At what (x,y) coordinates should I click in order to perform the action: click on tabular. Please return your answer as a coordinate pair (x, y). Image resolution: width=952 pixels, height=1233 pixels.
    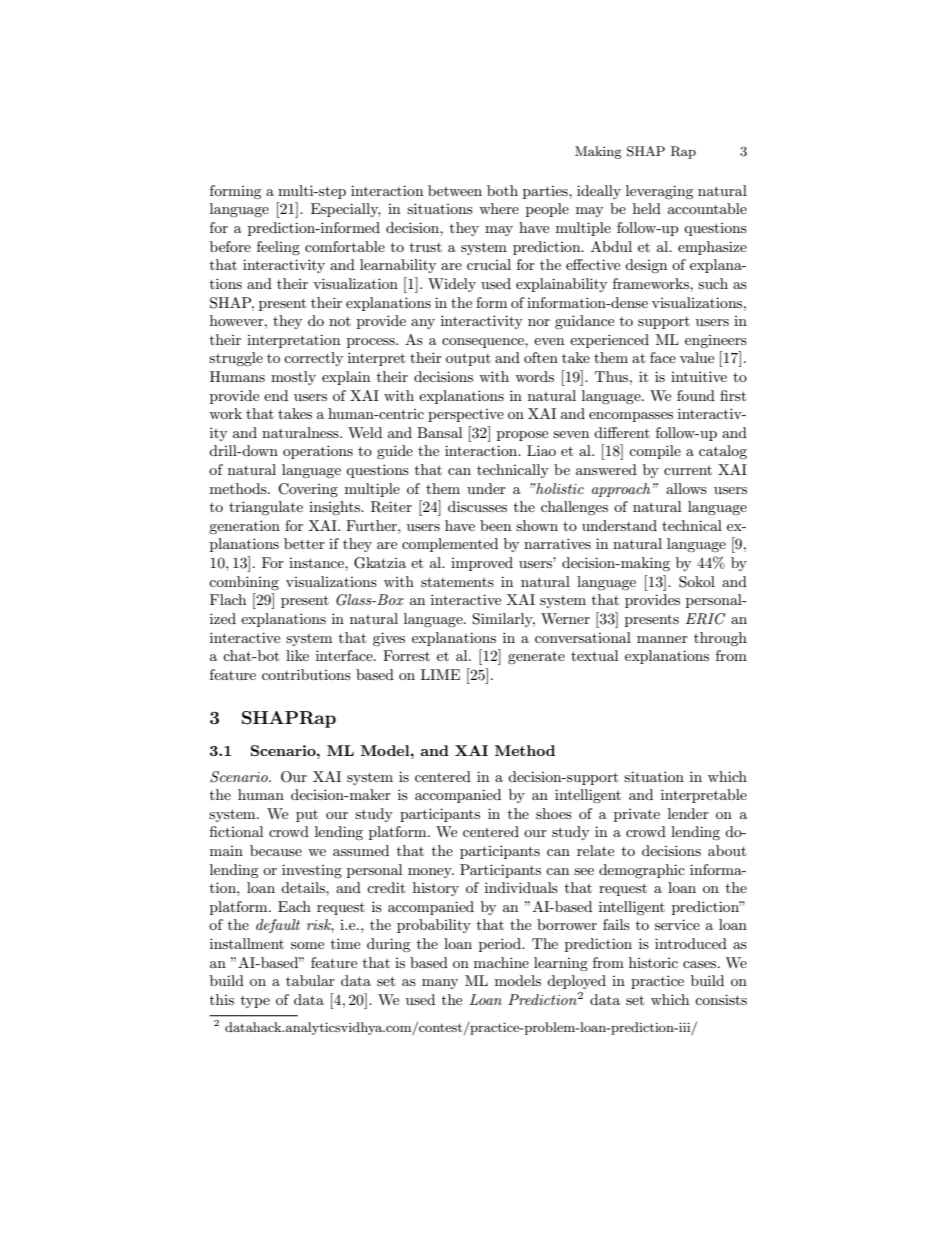
    Looking at the image, I should click on (310, 980).
